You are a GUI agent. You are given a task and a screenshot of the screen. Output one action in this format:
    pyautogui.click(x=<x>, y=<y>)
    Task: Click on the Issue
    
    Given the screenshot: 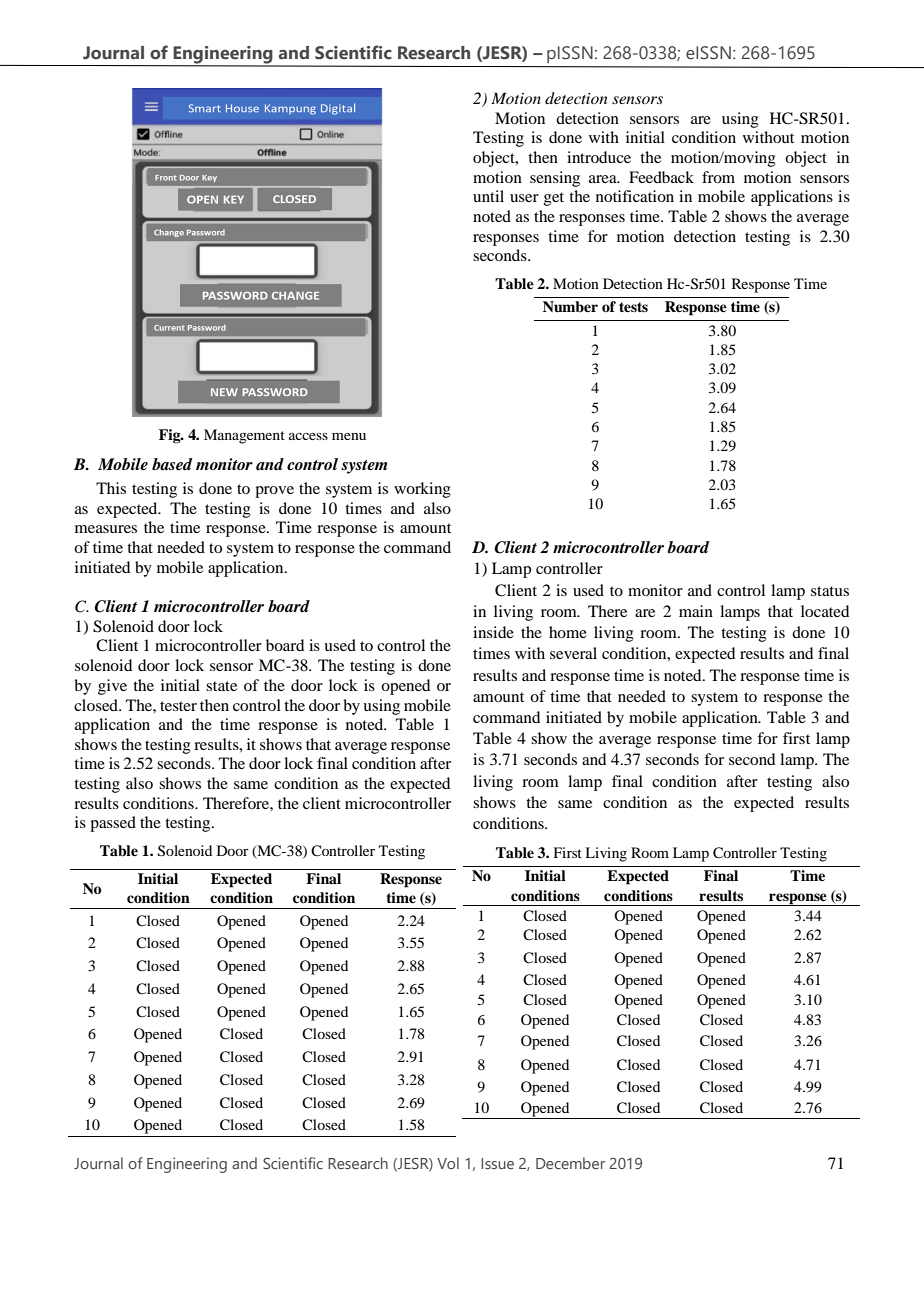 What is the action you would take?
    pyautogui.click(x=497, y=1163)
